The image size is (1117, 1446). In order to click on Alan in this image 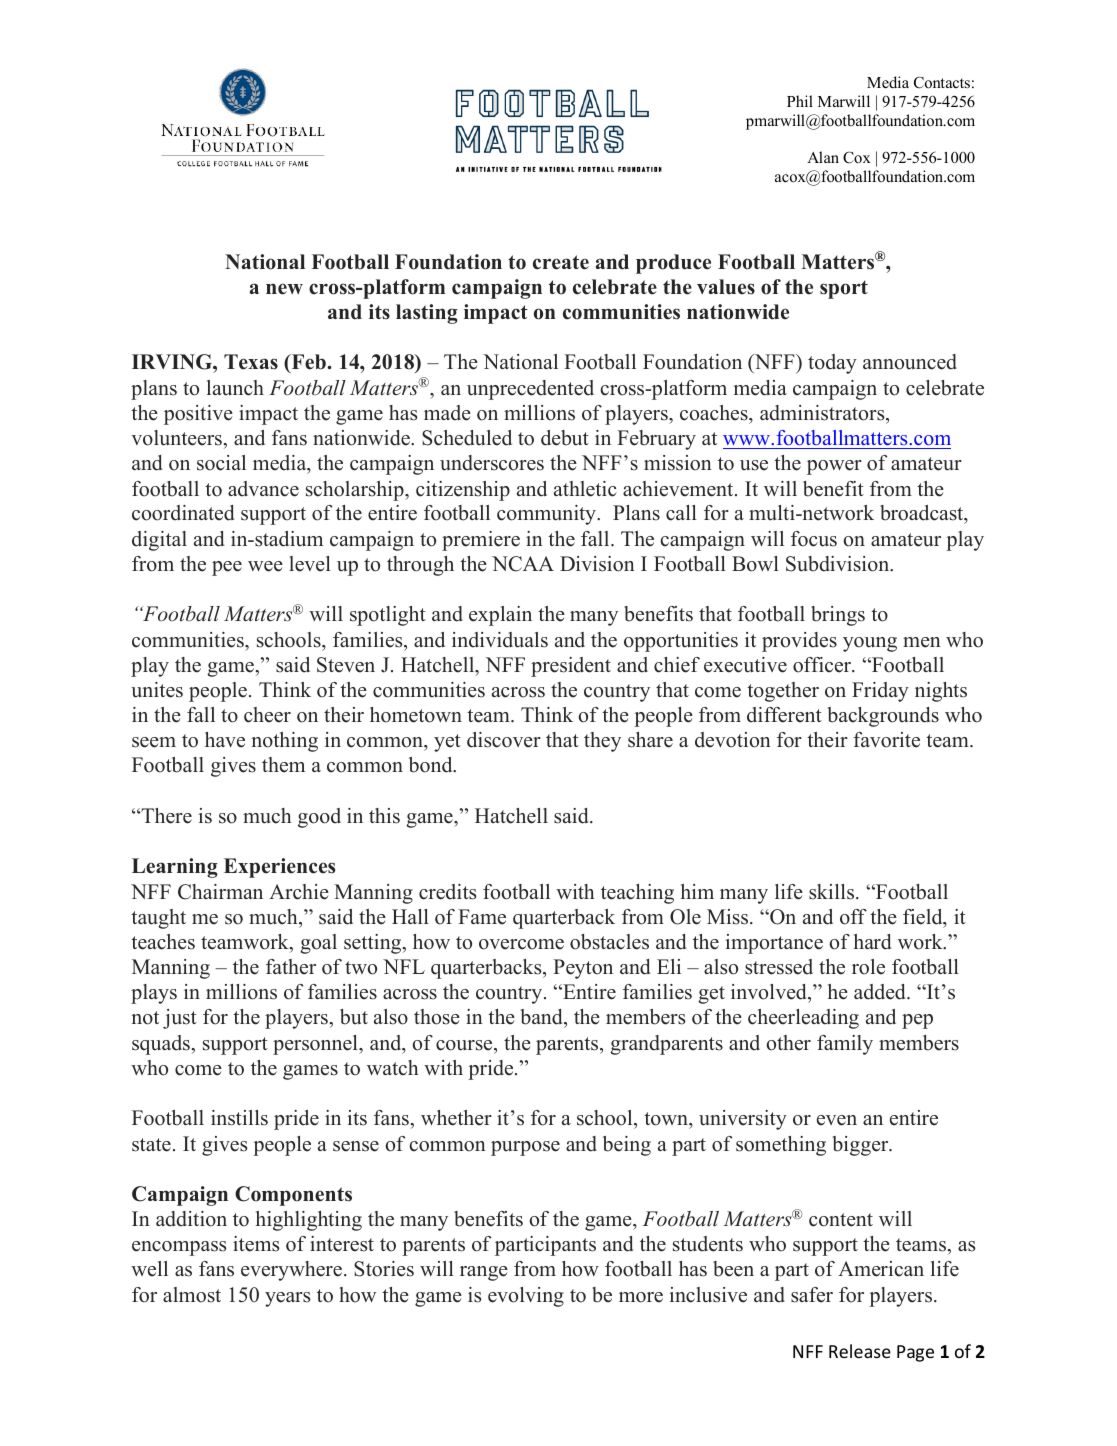, I will do `click(823, 157)`.
